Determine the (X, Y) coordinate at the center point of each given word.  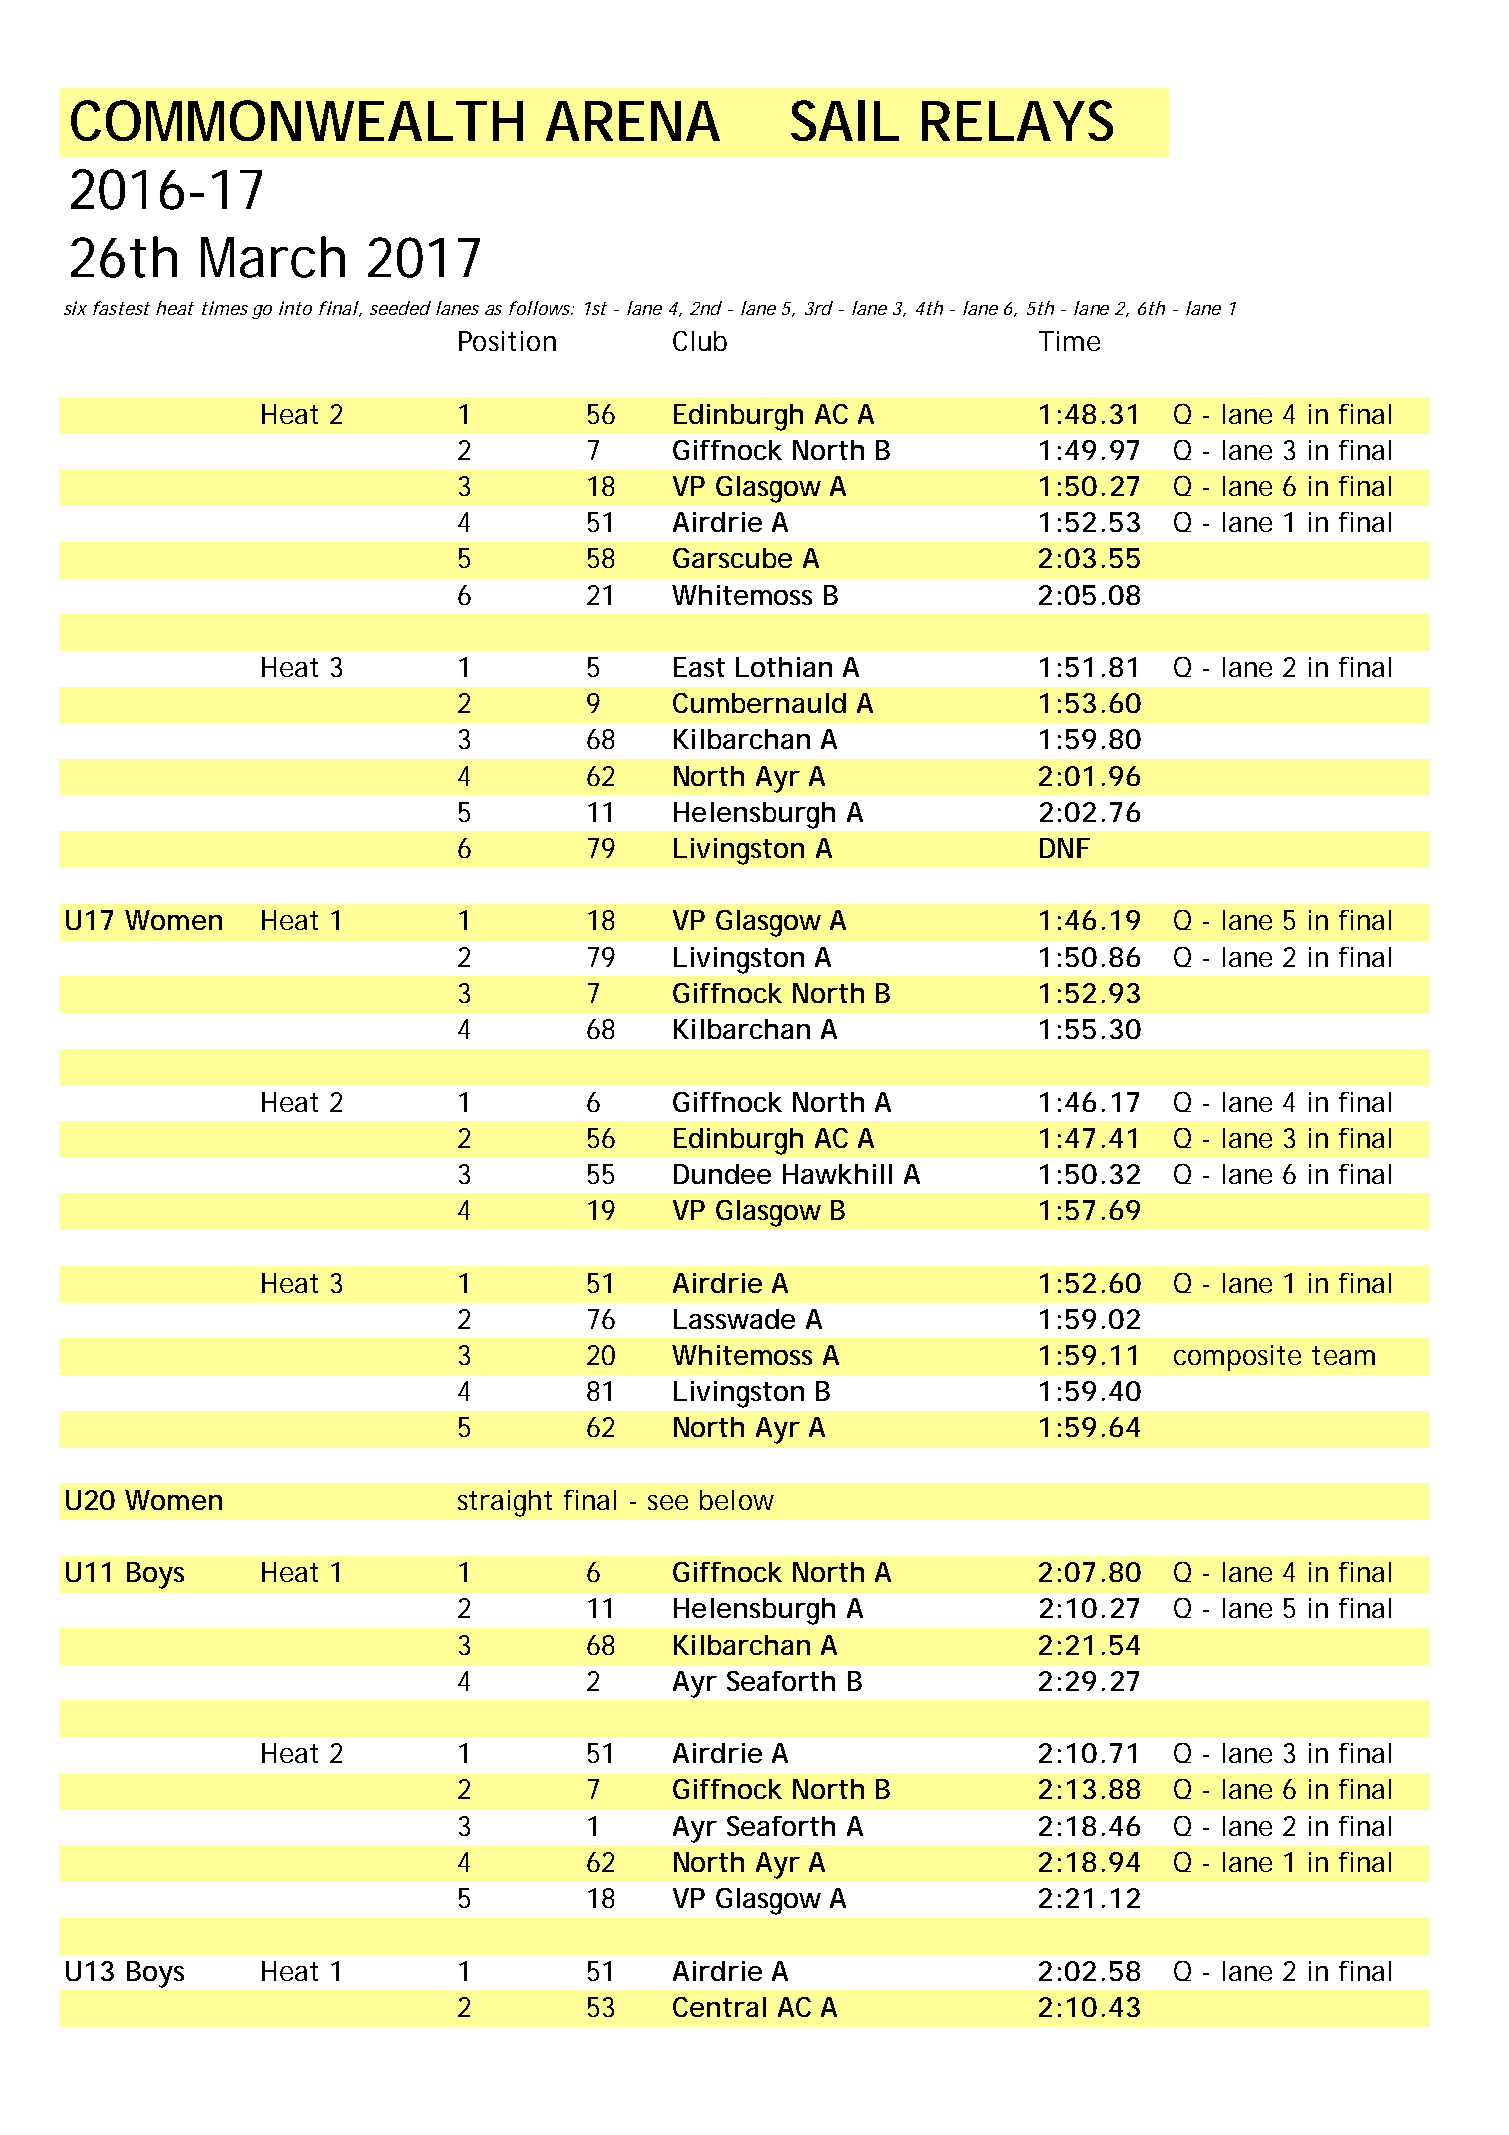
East (699, 667)
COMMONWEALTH (297, 120)
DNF (1065, 848)
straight (505, 1503)
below (737, 1500)
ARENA (633, 121)
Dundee (722, 1174)
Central (719, 2007)
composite (1237, 1358)
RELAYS (1017, 120)
